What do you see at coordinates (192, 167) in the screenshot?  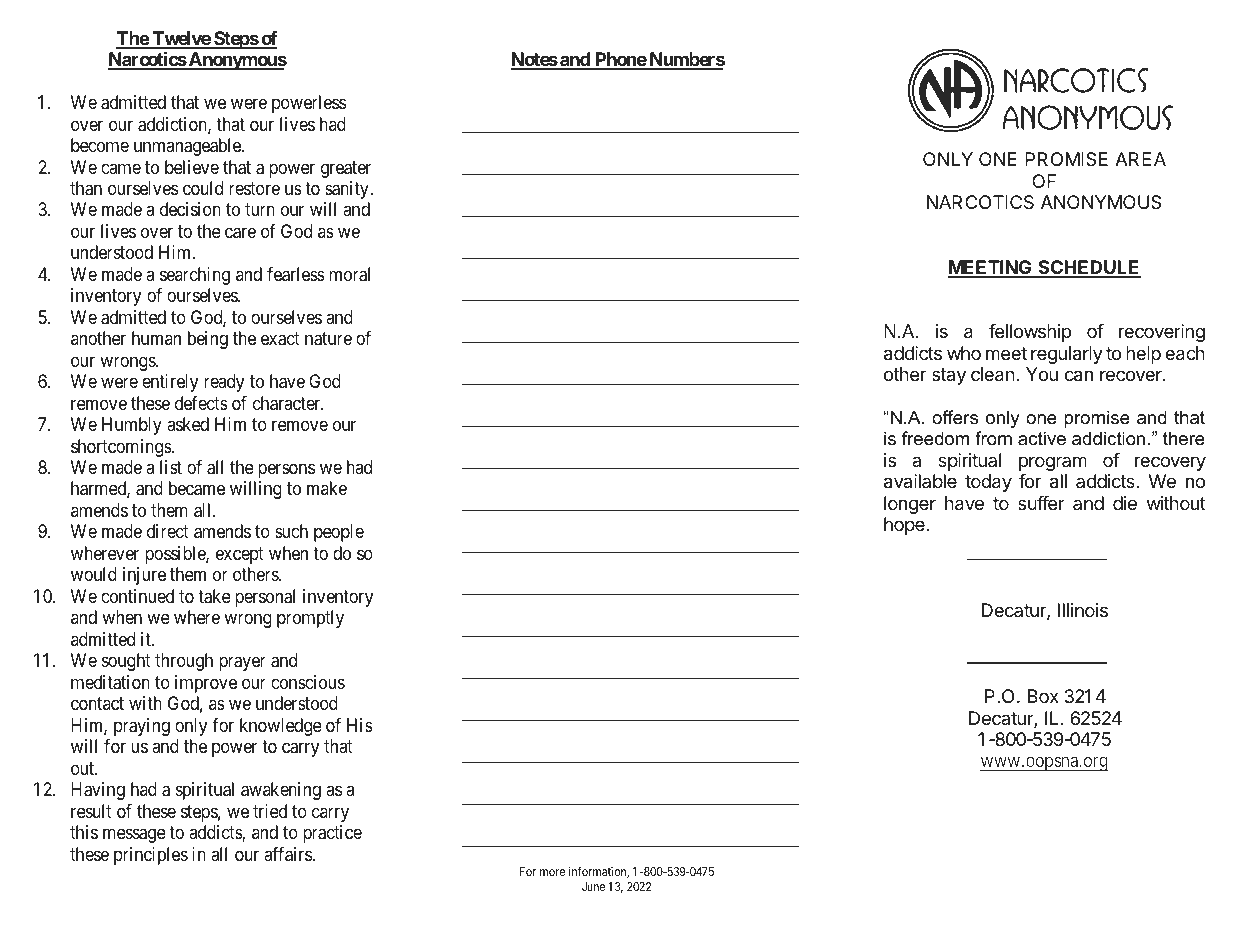 I see `believe` at bounding box center [192, 167].
